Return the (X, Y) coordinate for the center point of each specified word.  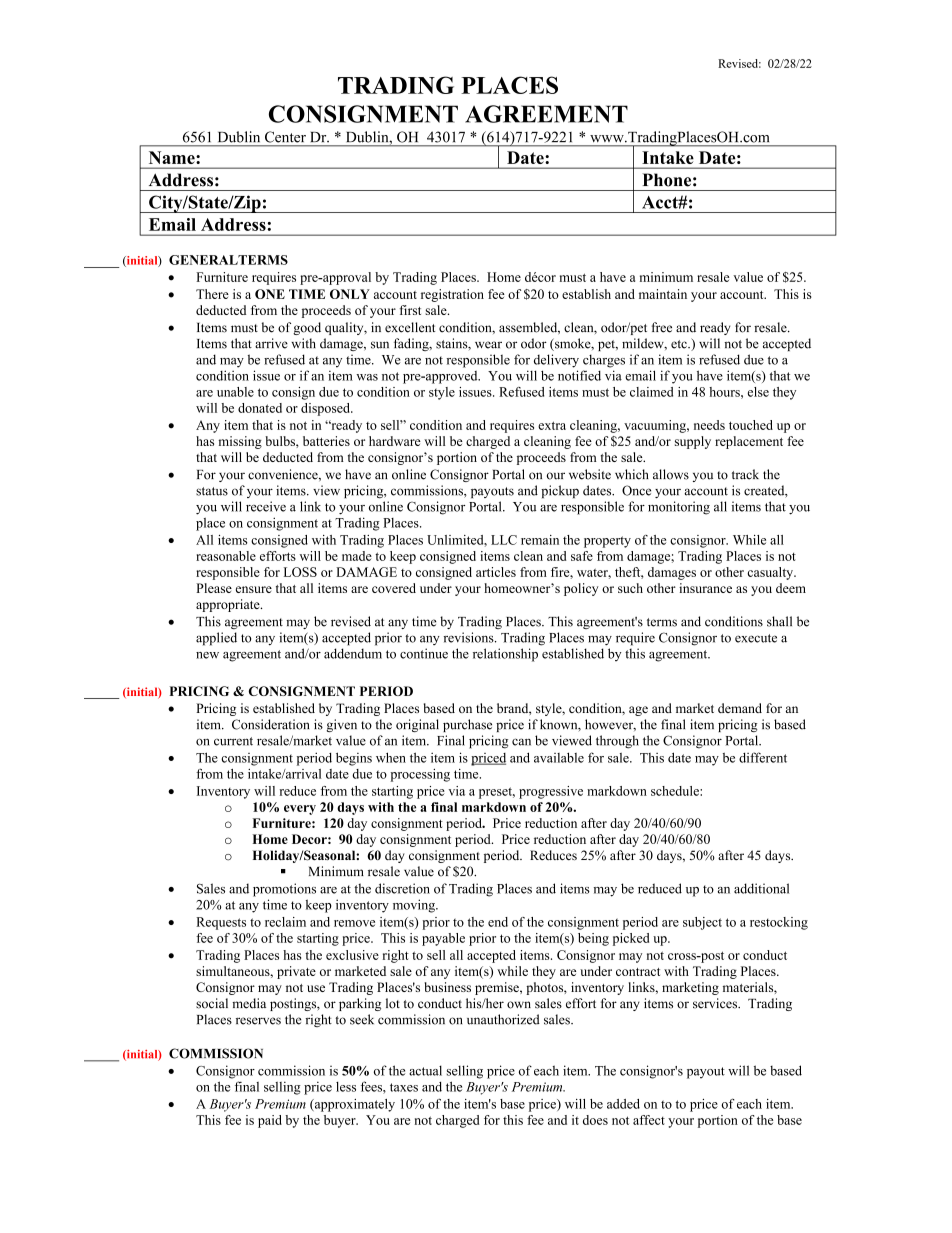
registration (452, 295)
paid (270, 1121)
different (763, 757)
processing (420, 775)
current (233, 741)
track (745, 474)
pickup (560, 491)
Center (285, 137)
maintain (663, 294)
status (212, 491)
